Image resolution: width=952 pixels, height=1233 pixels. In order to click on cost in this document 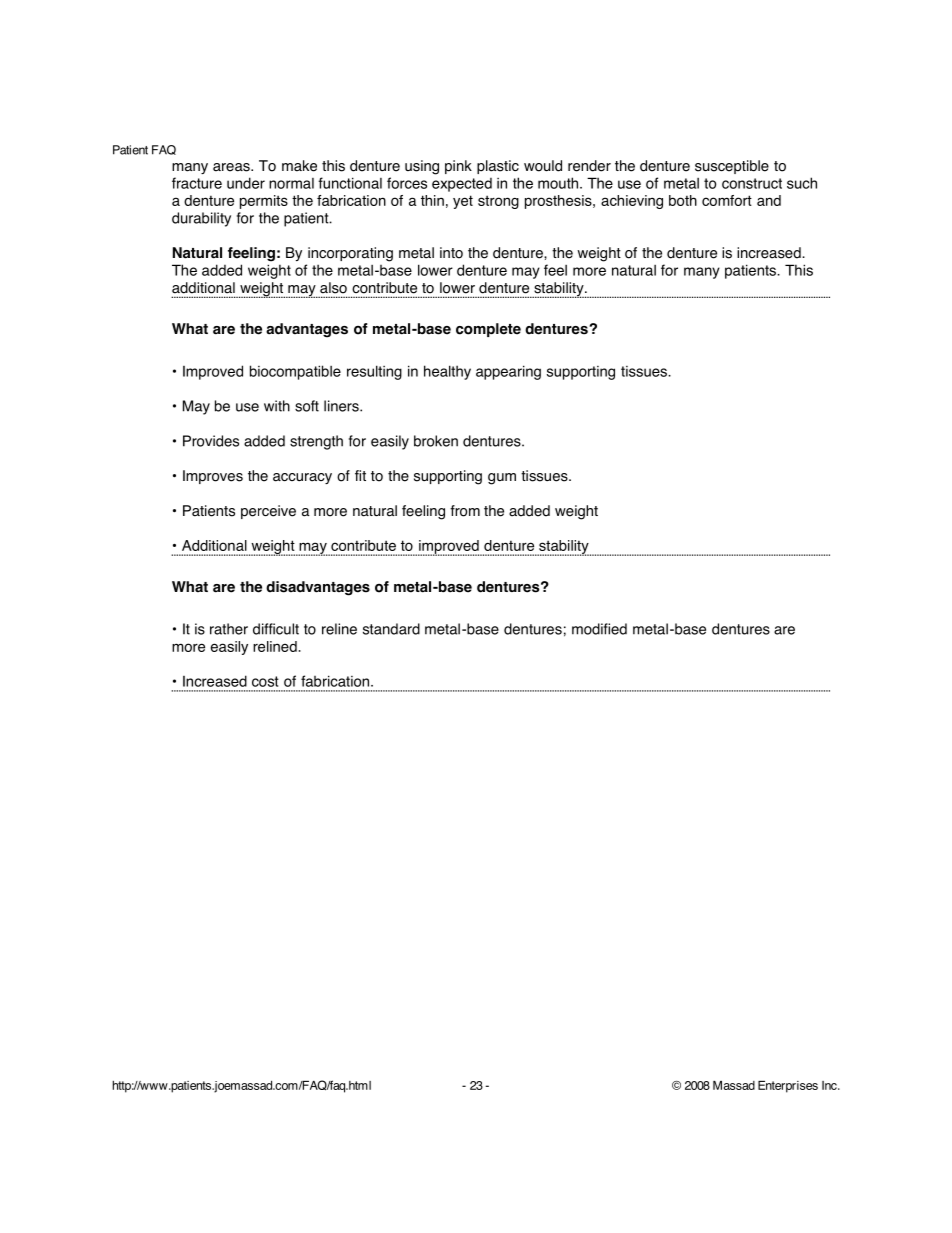, I will do `click(265, 681)`.
